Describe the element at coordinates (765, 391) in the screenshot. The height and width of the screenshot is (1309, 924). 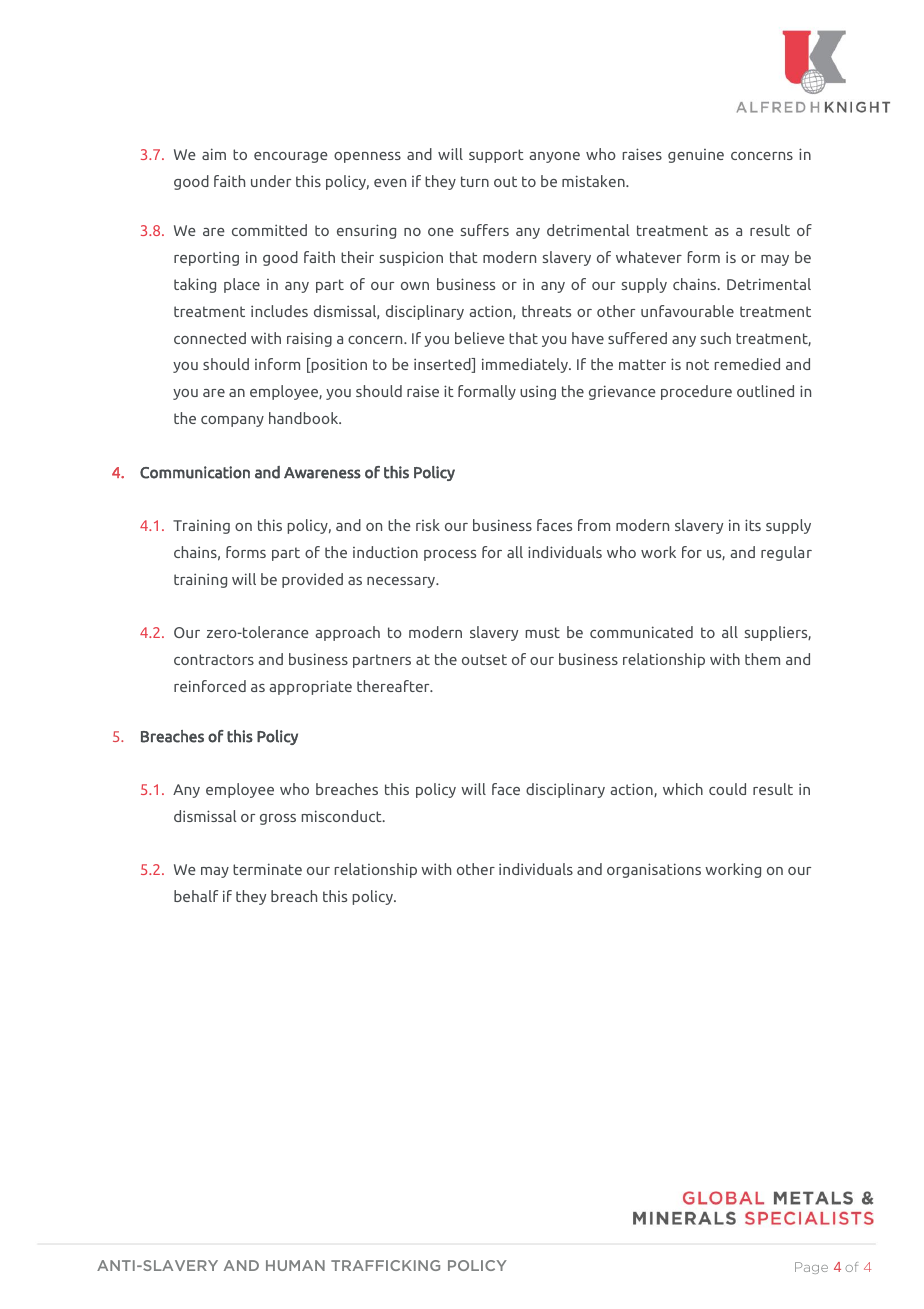
I see `outlined` at that location.
